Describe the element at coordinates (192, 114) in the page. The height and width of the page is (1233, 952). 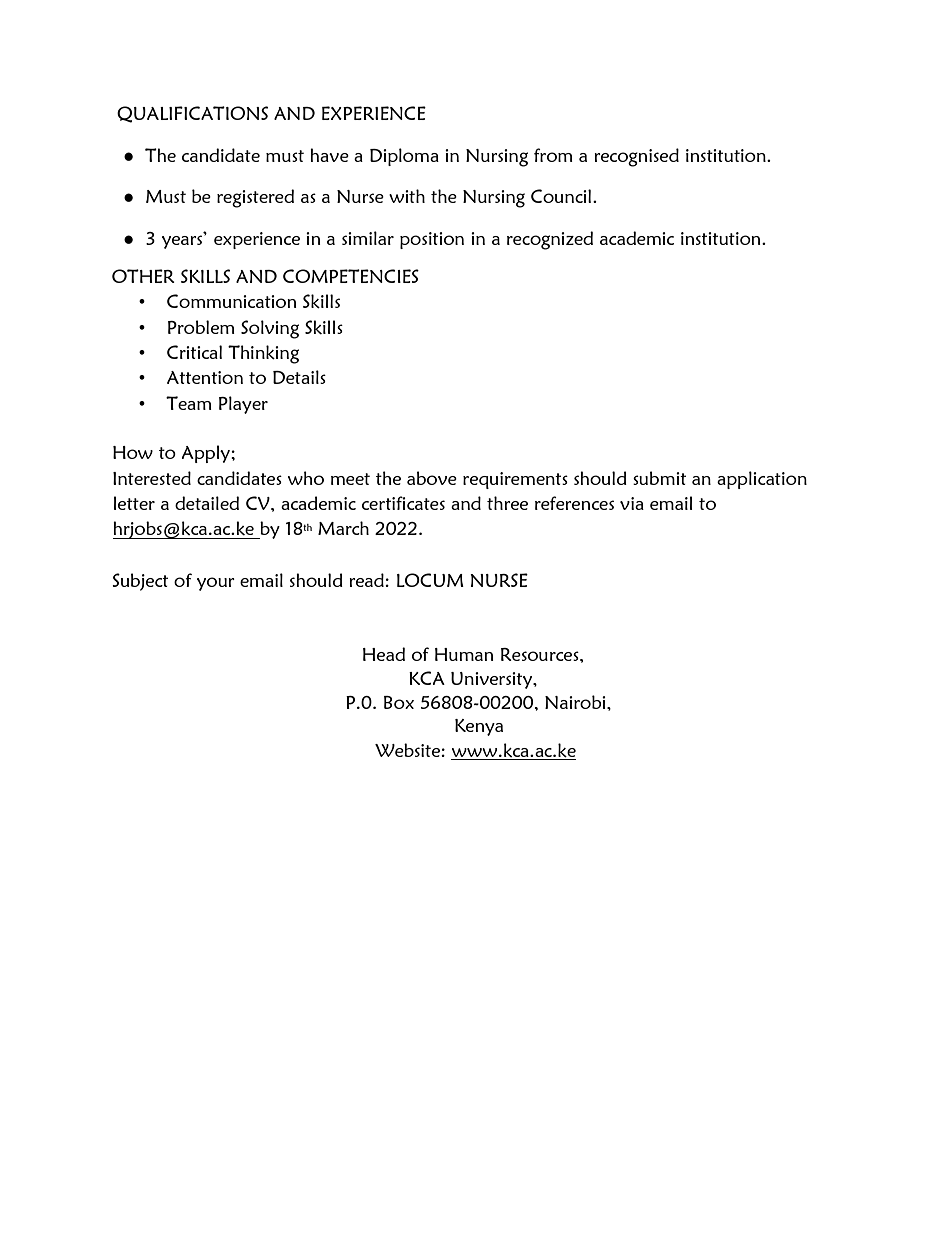
I see `QUALIFICATIONS` at that location.
